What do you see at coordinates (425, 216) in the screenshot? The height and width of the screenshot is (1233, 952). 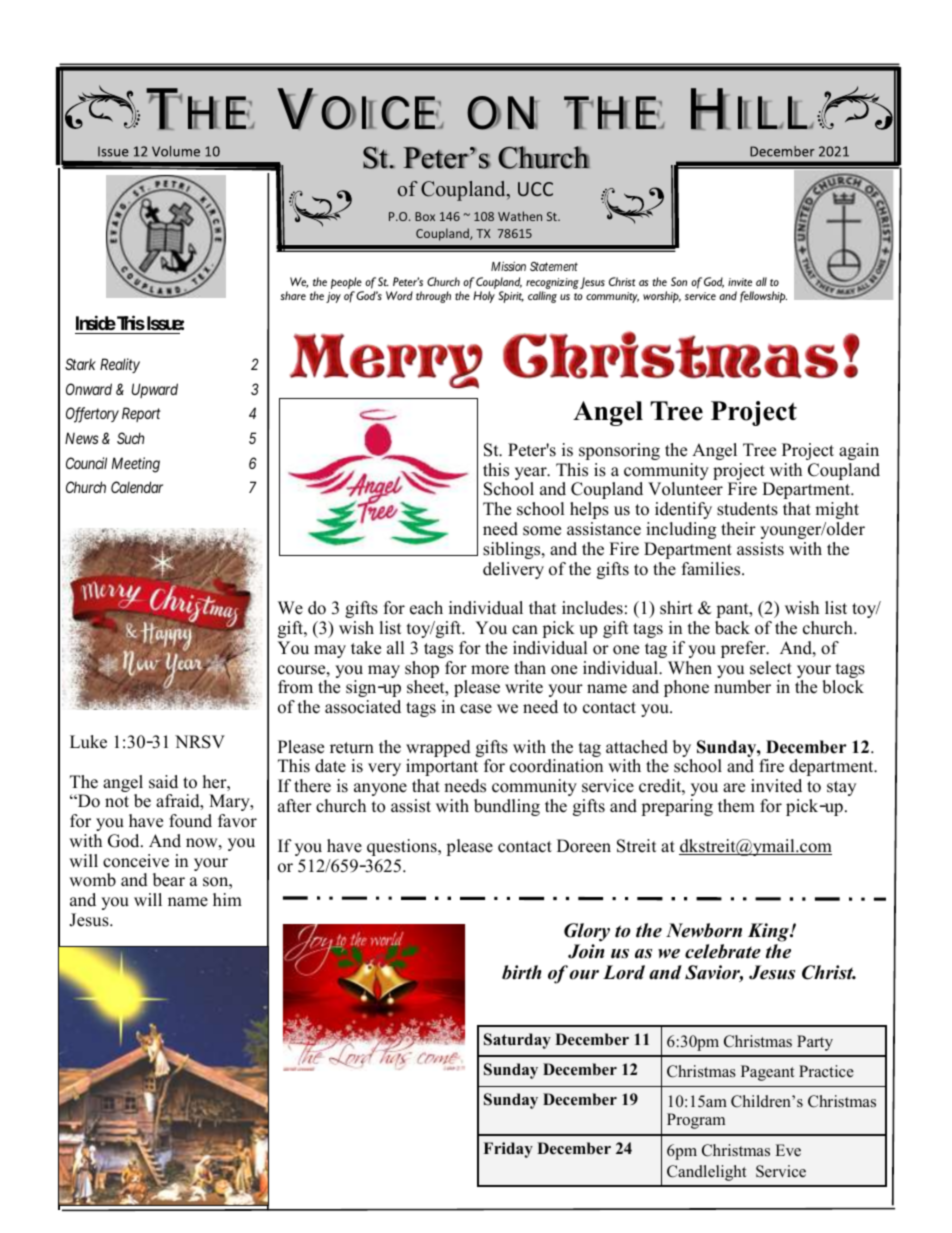 I see `Box` at bounding box center [425, 216].
